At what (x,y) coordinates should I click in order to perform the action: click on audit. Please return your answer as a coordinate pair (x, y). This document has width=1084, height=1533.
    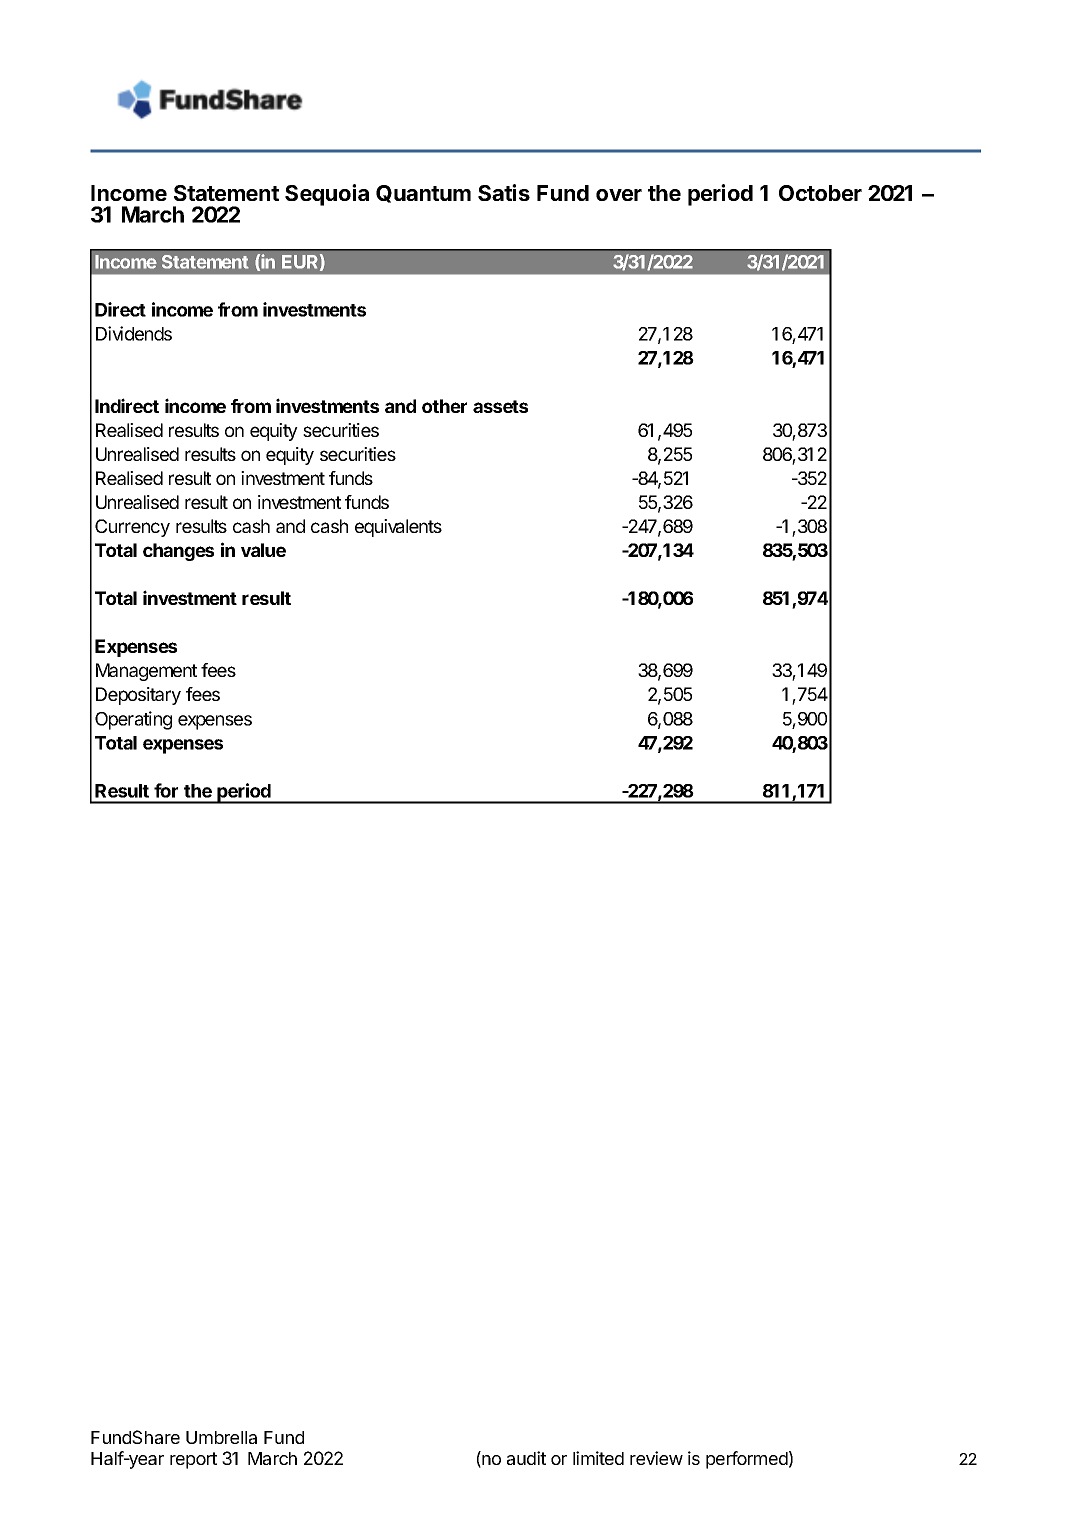
    Looking at the image, I should click on (526, 1458).
